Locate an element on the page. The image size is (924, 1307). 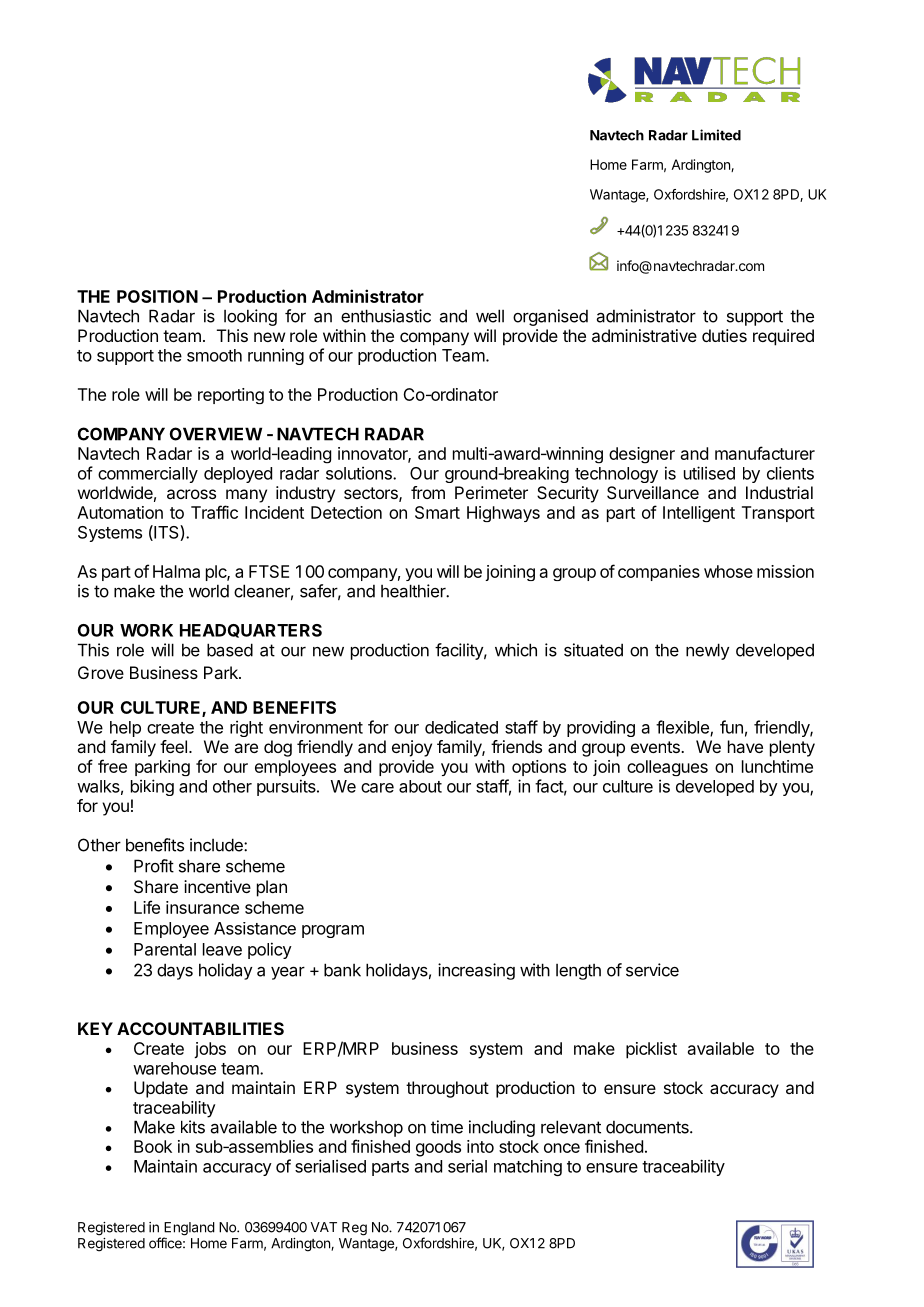
dedicated is located at coordinates (461, 727).
